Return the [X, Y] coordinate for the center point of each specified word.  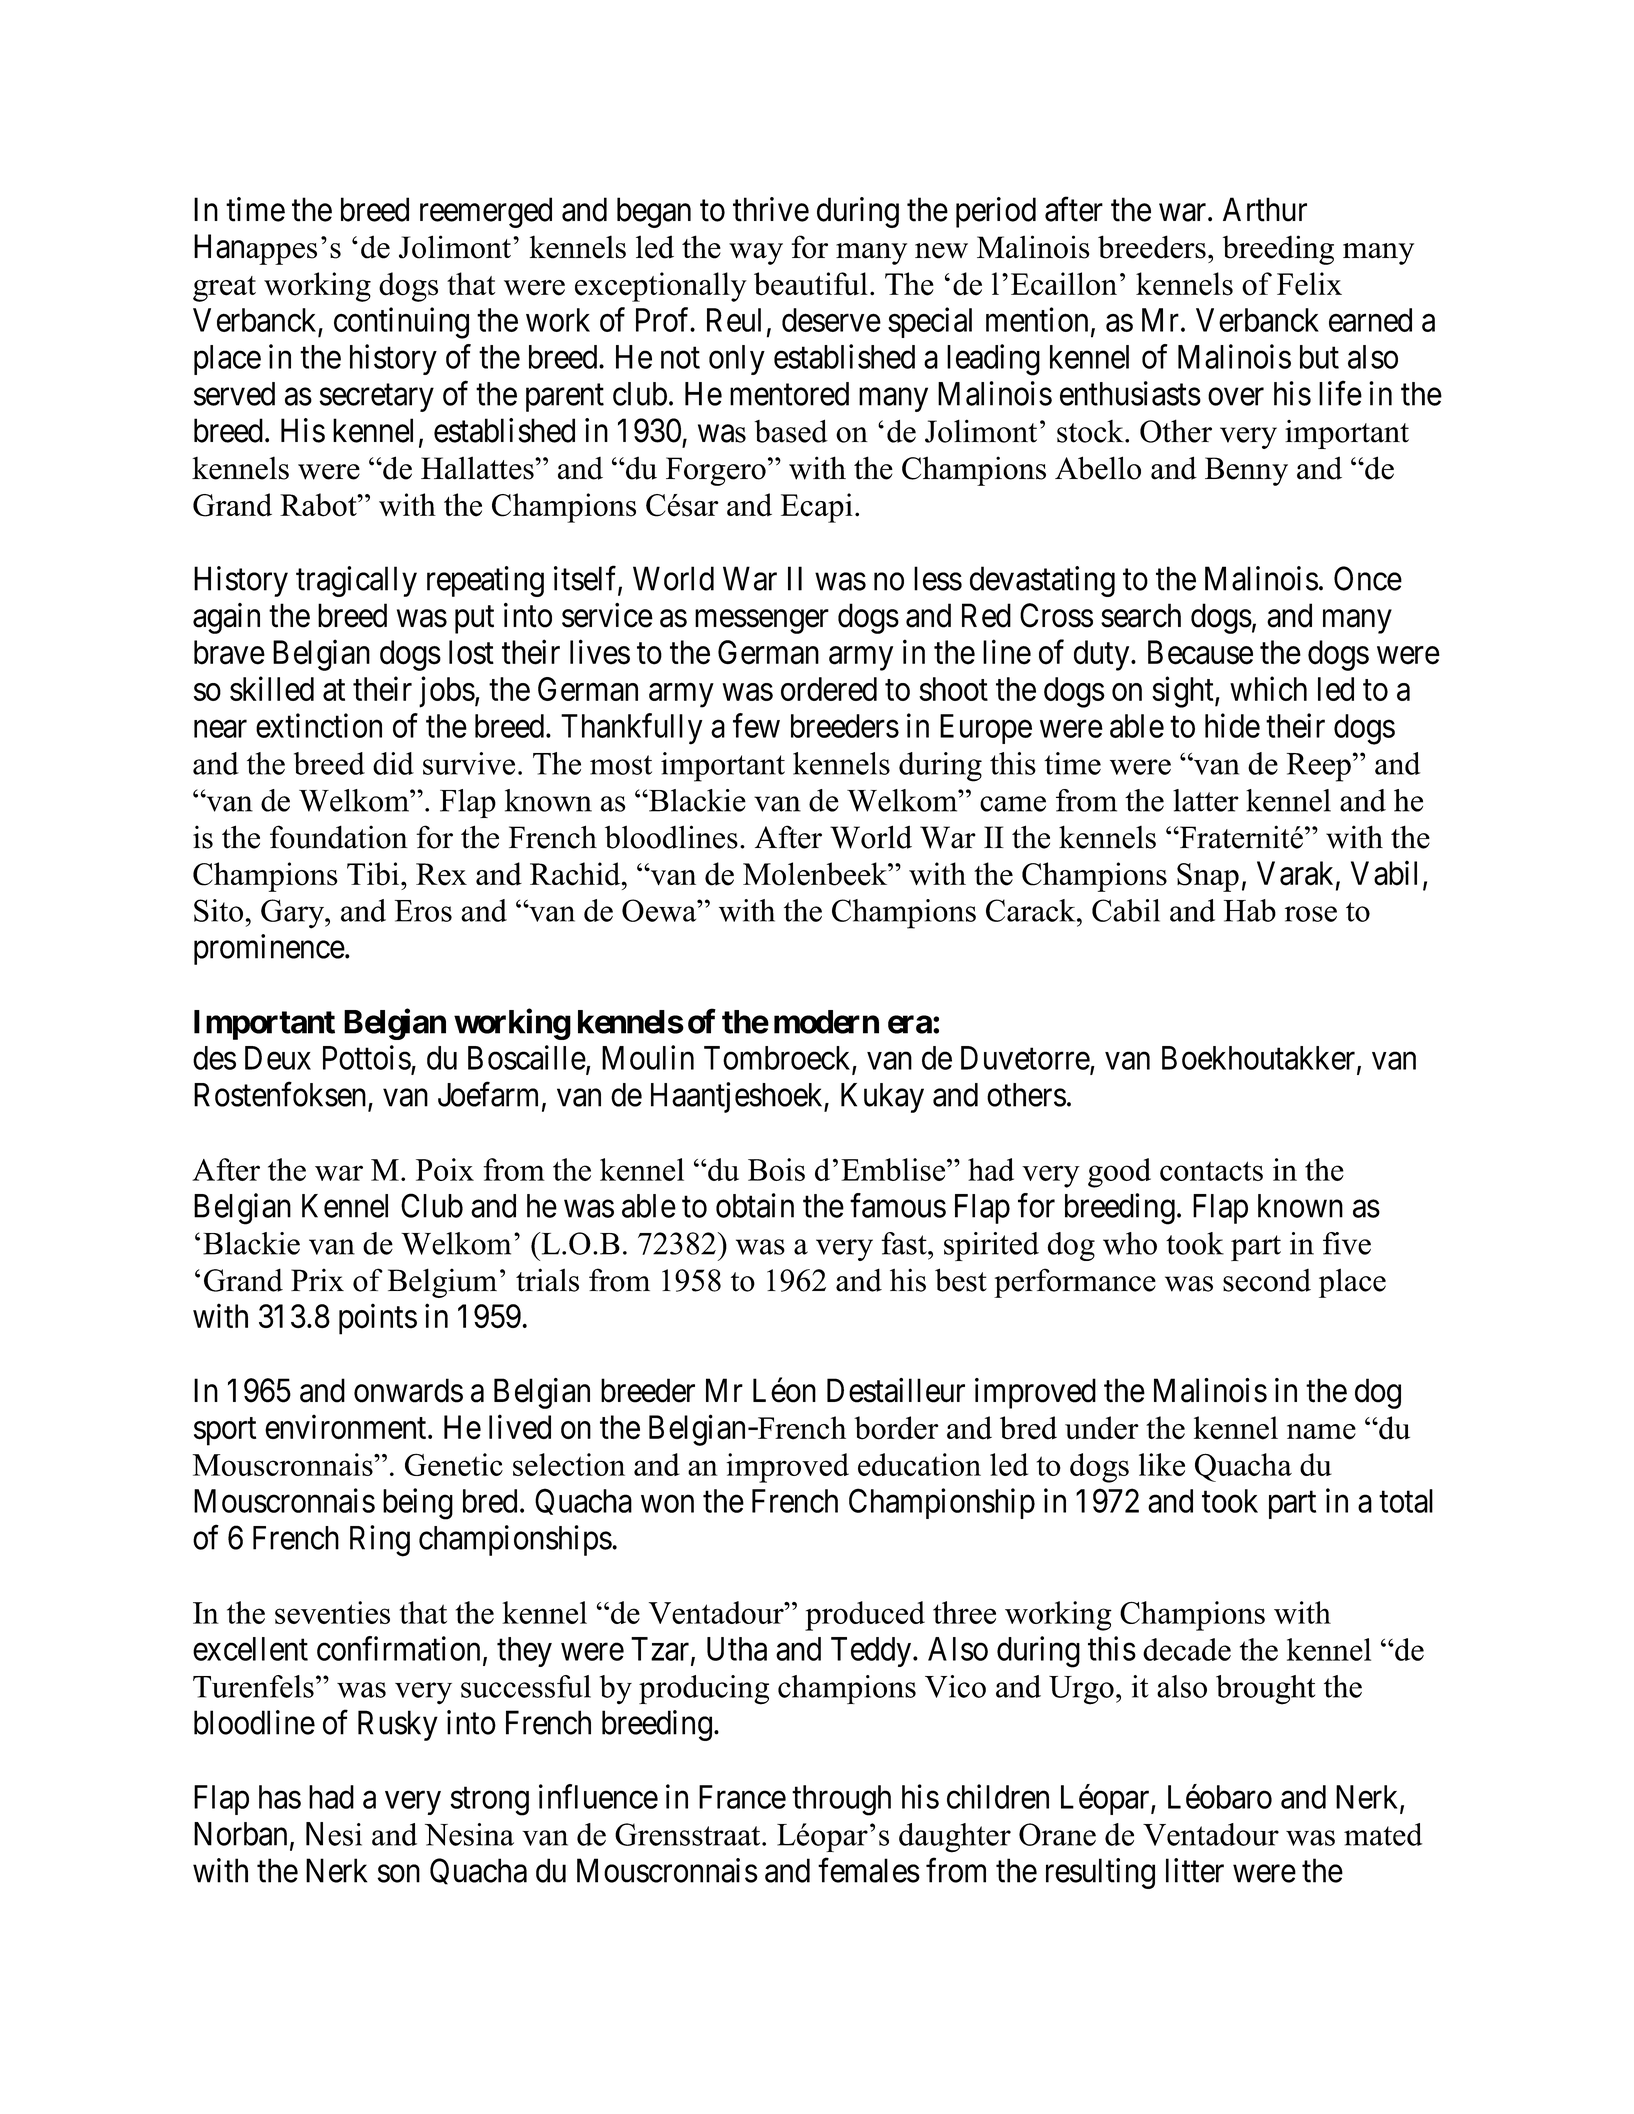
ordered [829, 689]
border [896, 1428]
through [841, 1800]
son [399, 1874]
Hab [1250, 910]
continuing [401, 323]
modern [826, 1022]
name [1321, 1432]
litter [1195, 1870]
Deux [278, 1058]
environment [347, 1427]
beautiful [811, 284]
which [1268, 688]
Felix [1309, 284]
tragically [356, 581]
